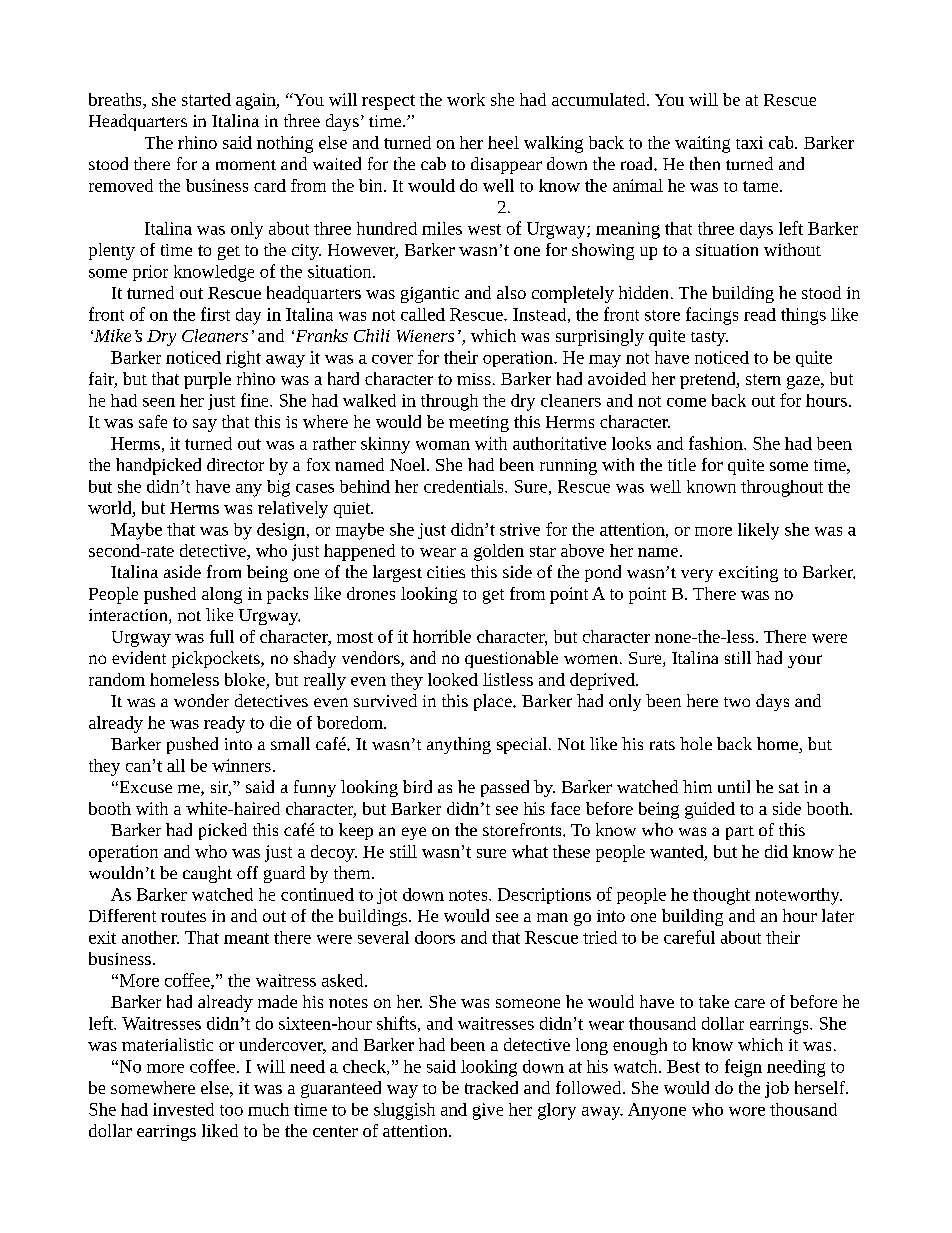 The height and width of the image is (1233, 952). Describe the element at coordinates (235, 464) in the image. I see `director` at that location.
